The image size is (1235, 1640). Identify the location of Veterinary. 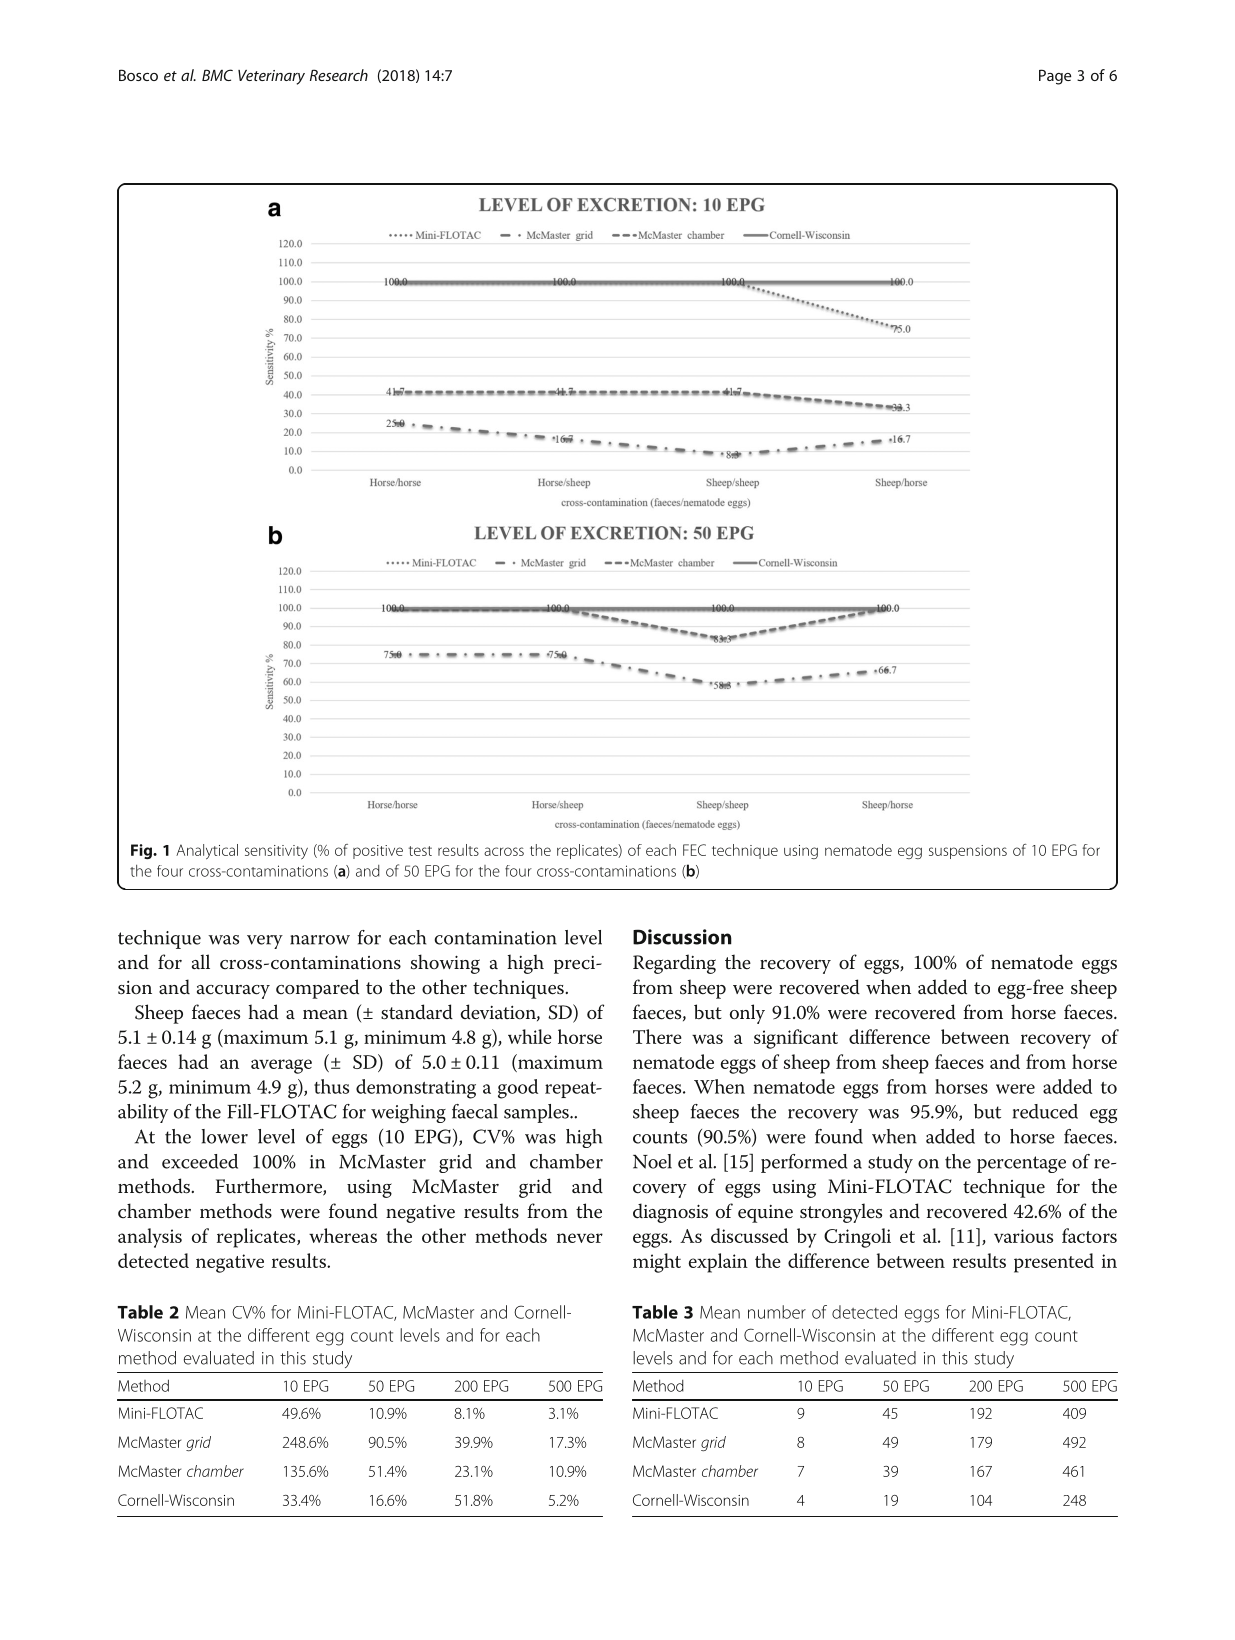
(271, 77).
